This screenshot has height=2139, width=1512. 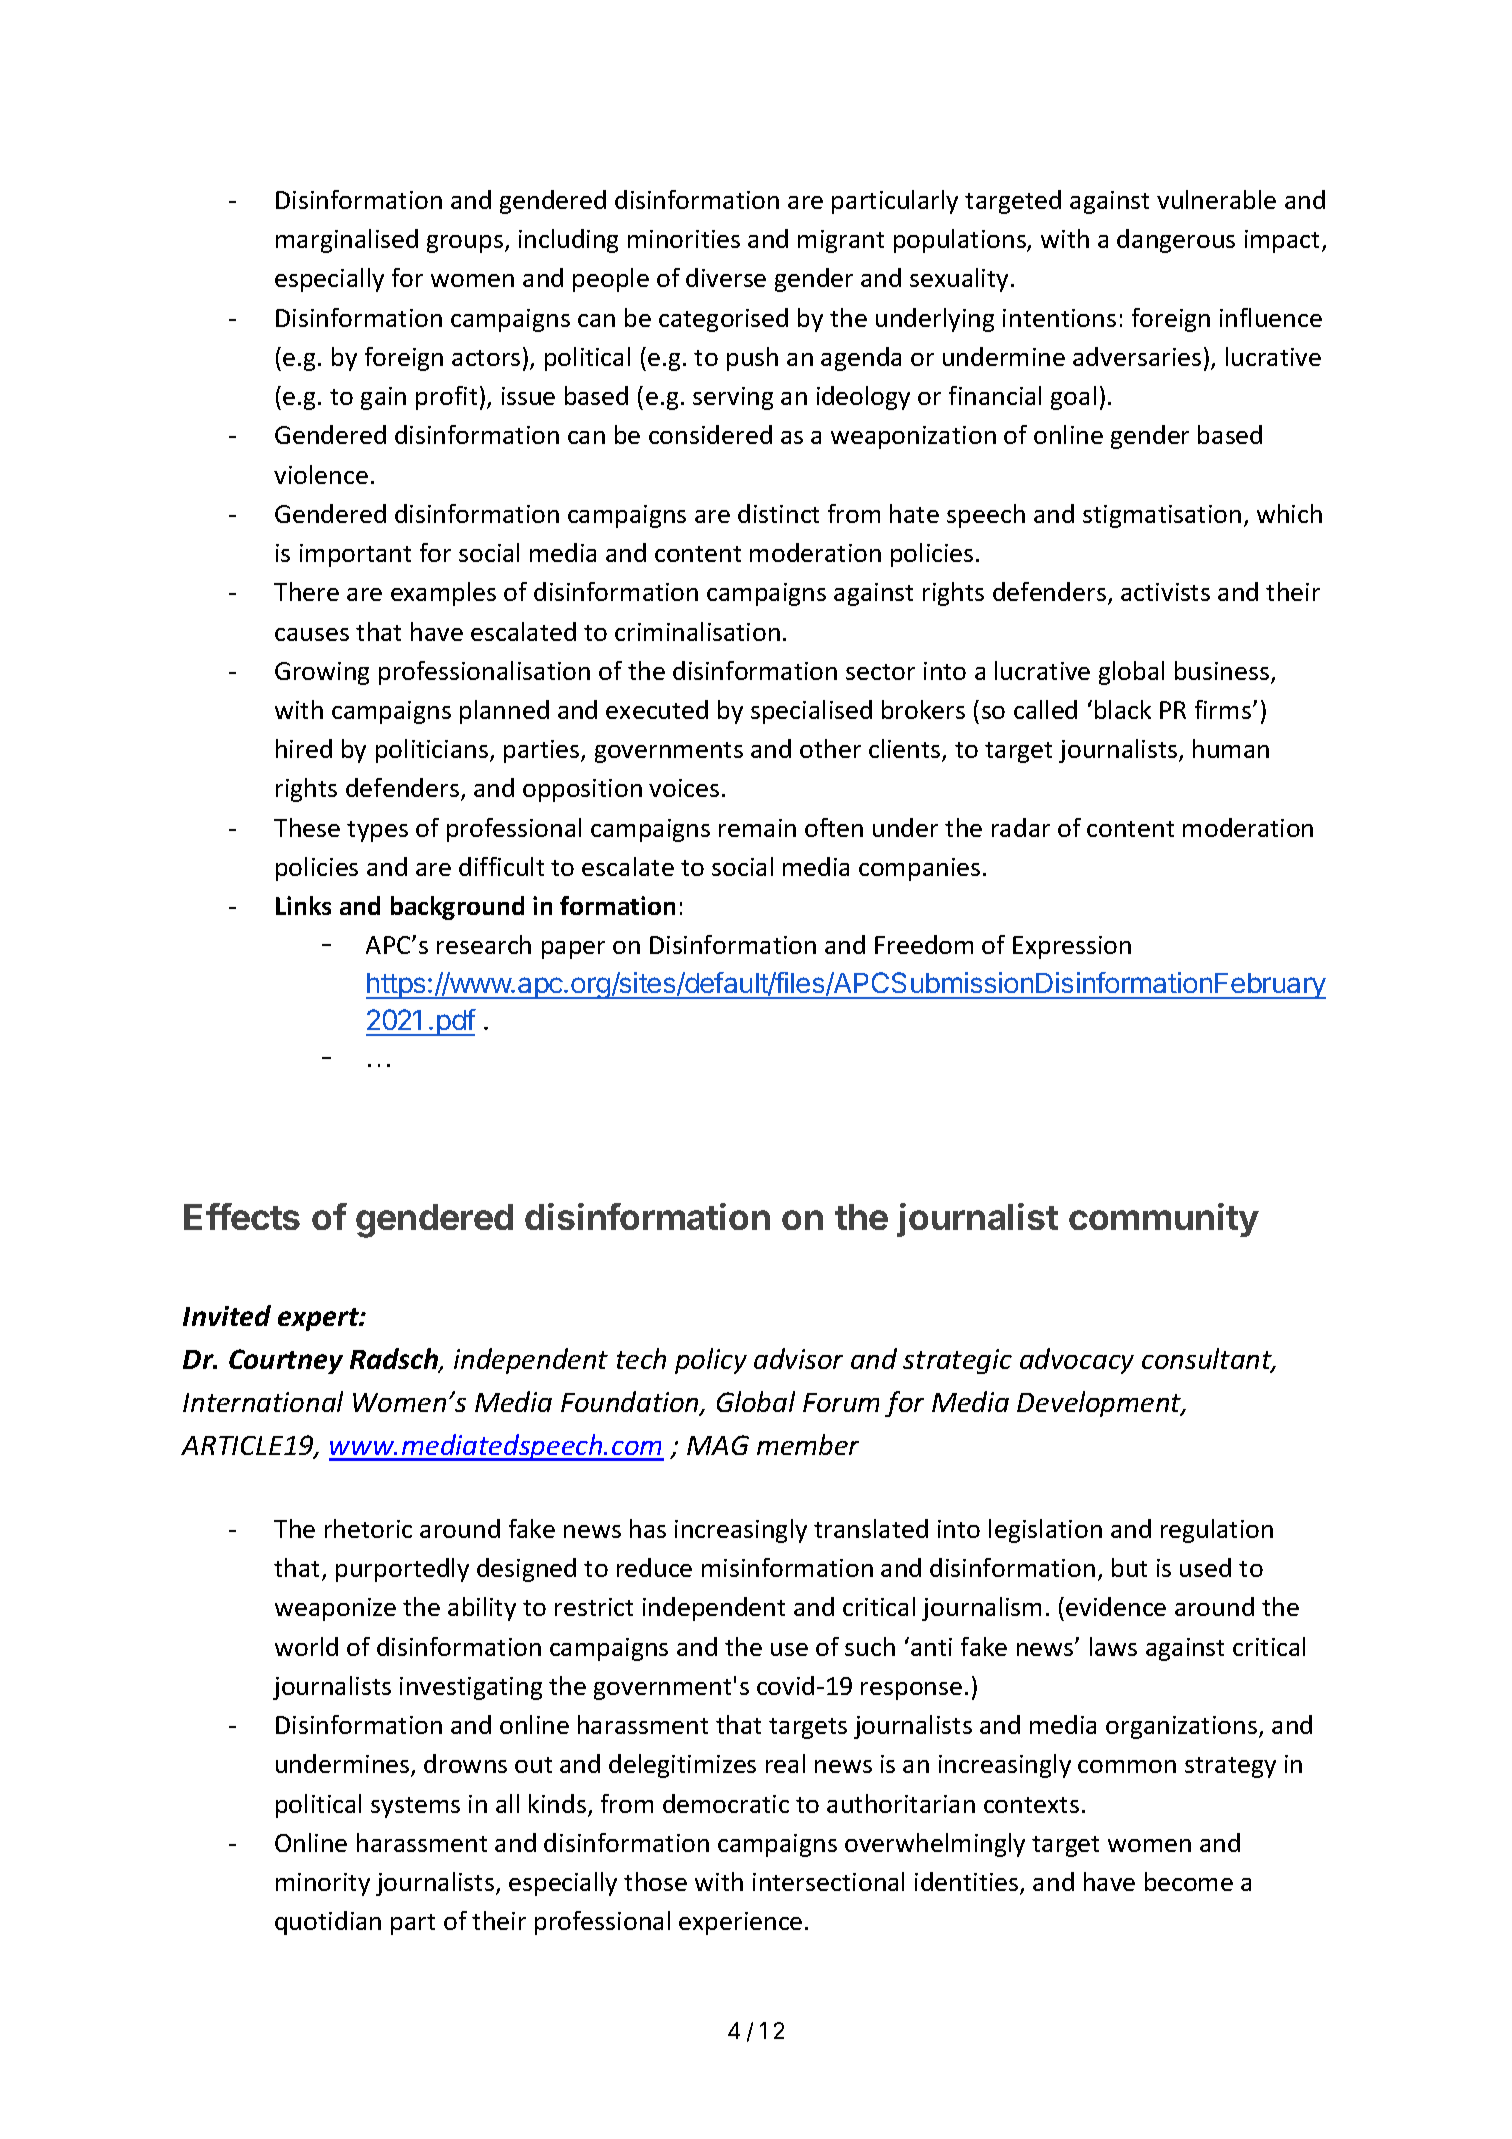 I want to click on marginalised, so click(x=347, y=241).
